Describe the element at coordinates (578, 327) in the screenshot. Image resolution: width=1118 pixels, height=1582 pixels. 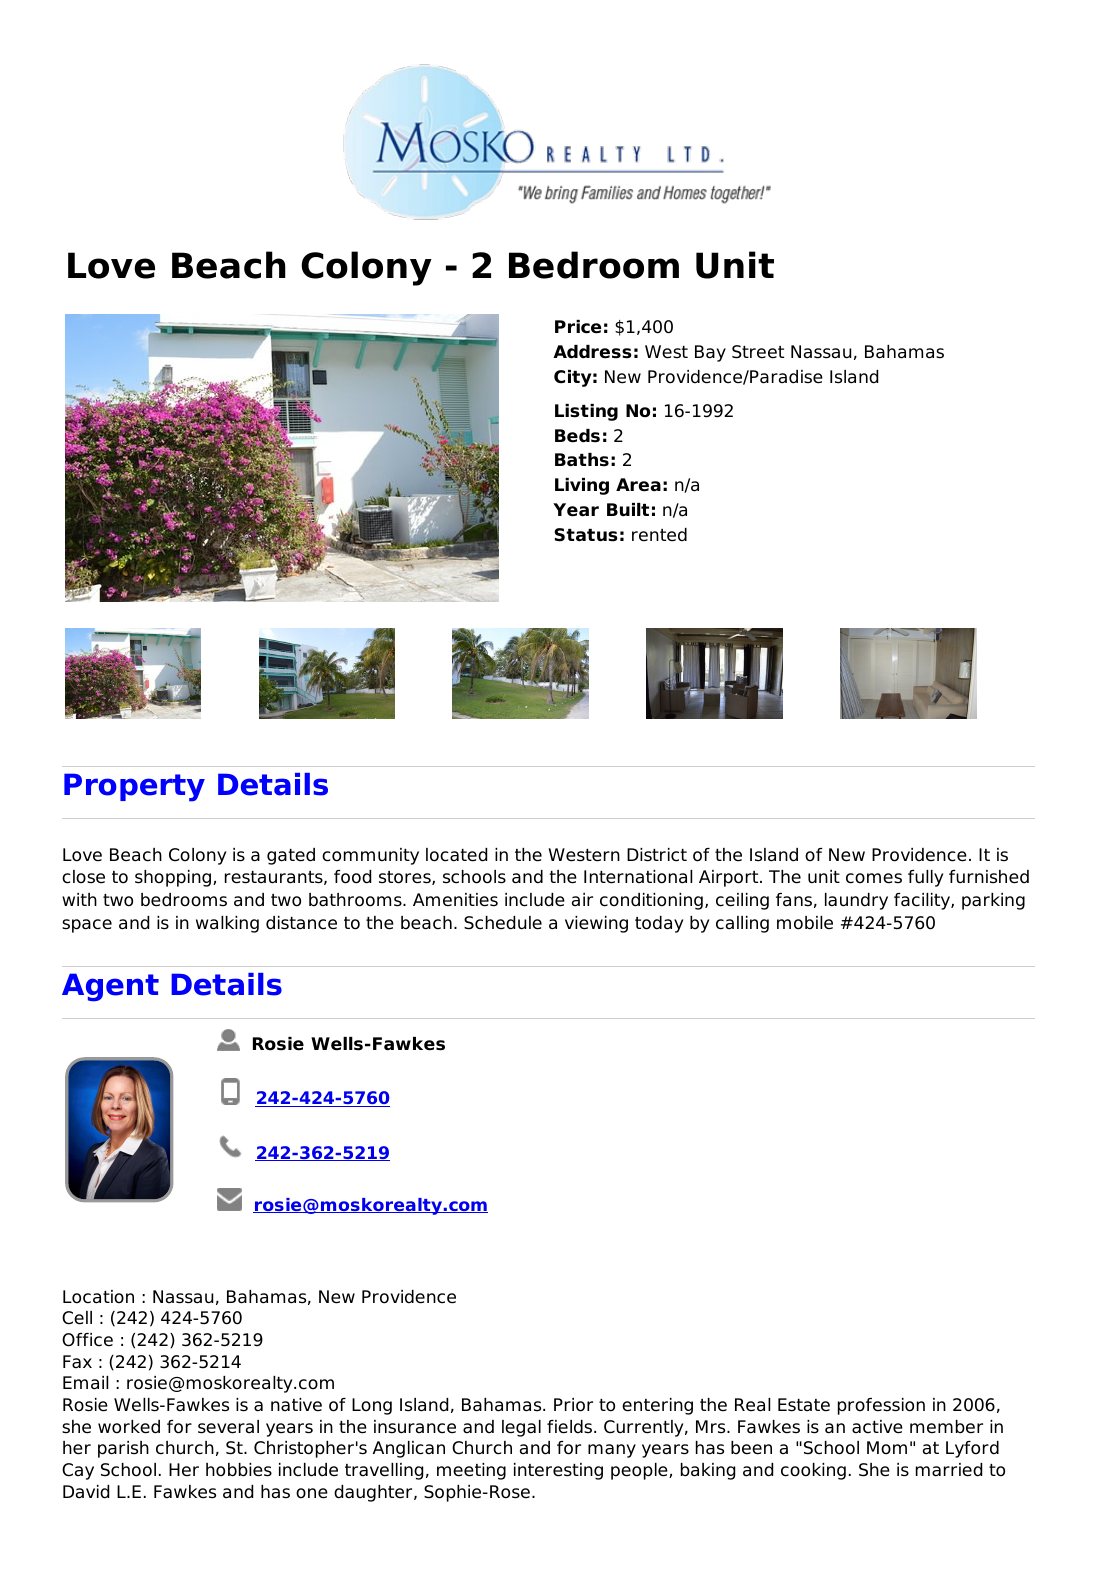
I see `Price` at that location.
